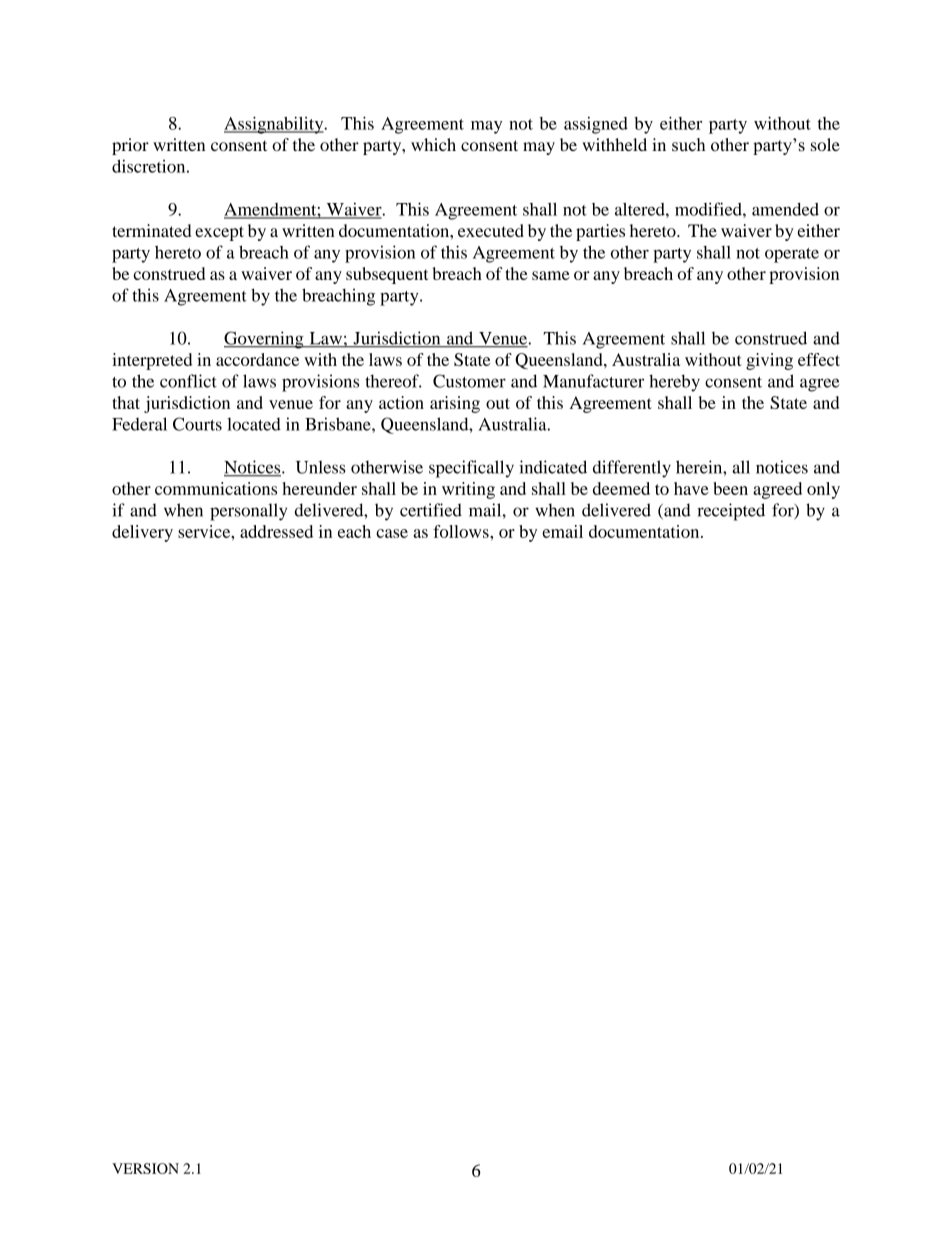 This image has height=1233, width=952. I want to click on which, so click(433, 144).
